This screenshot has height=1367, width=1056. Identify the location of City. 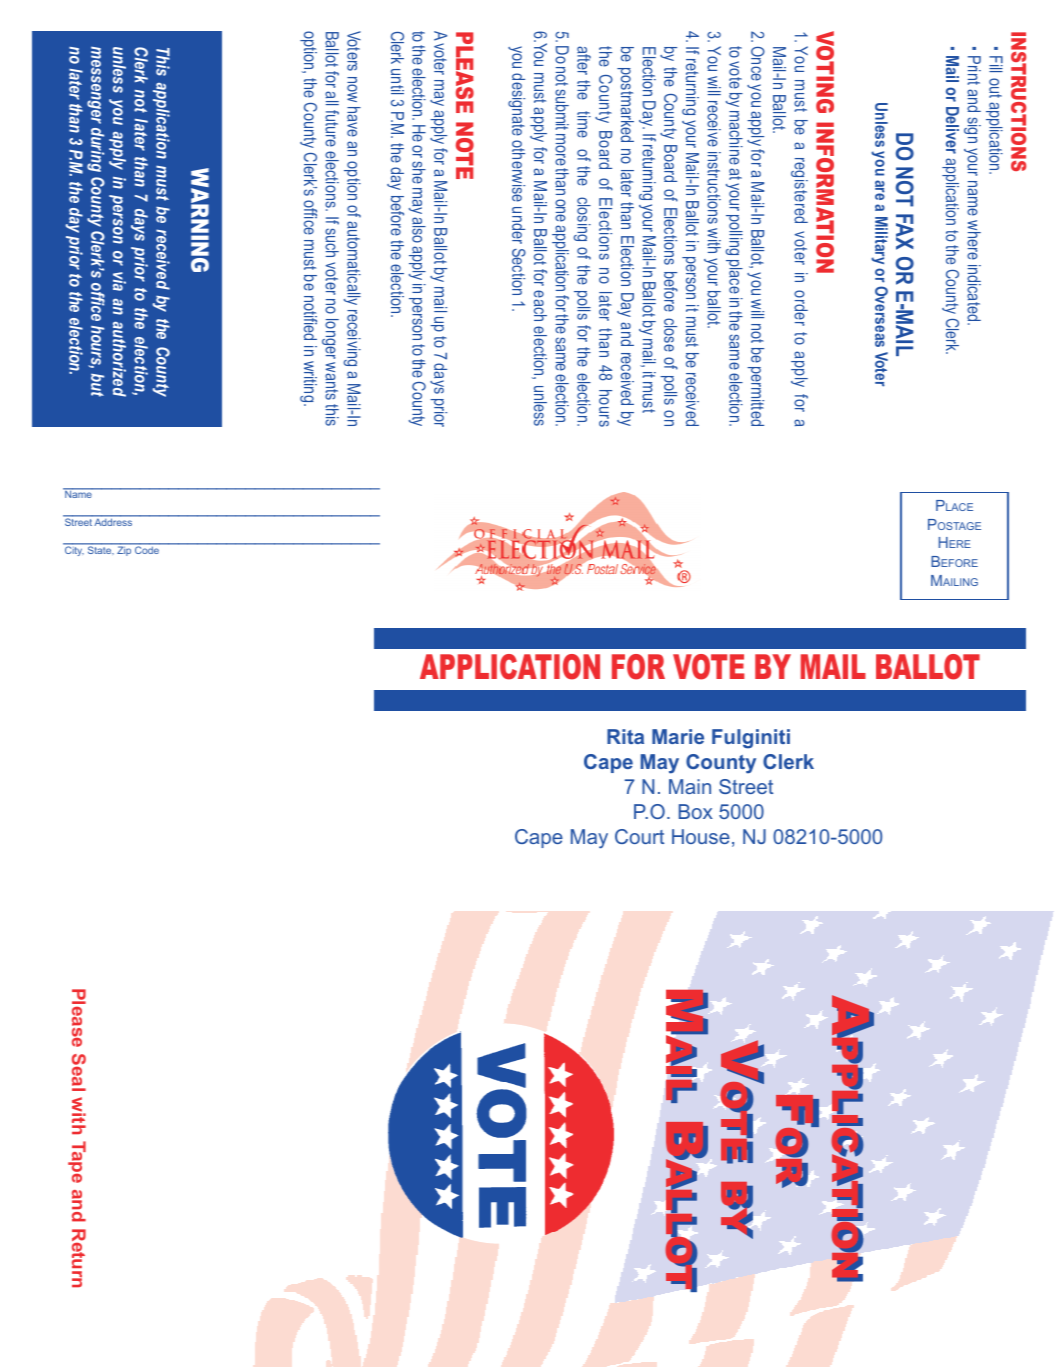
(74, 550).
